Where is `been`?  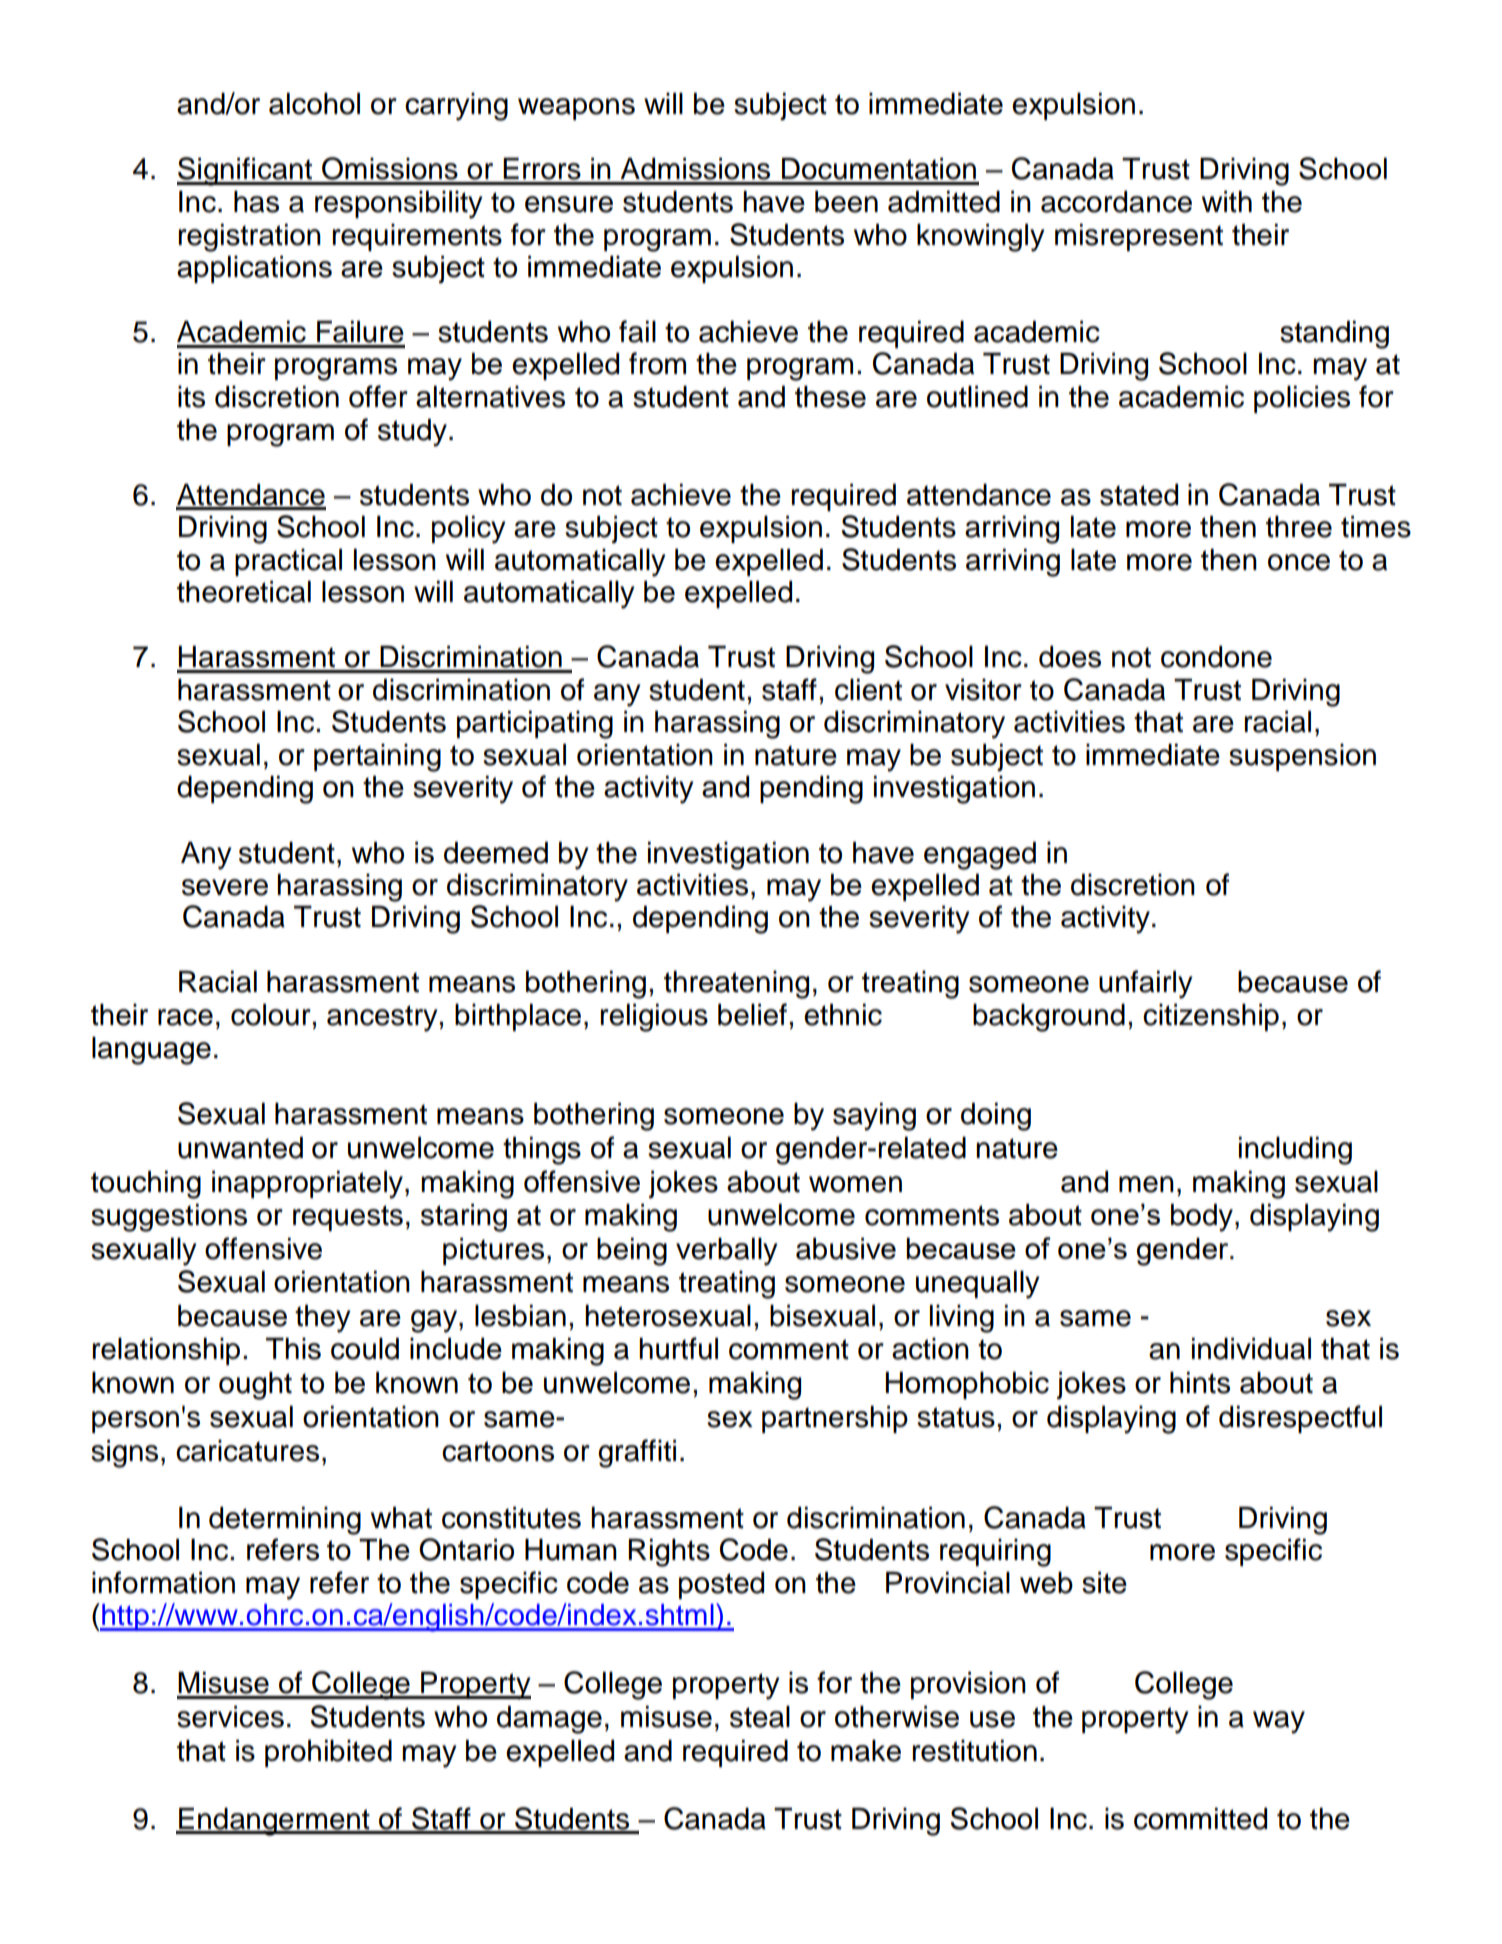
been is located at coordinates (846, 202).
